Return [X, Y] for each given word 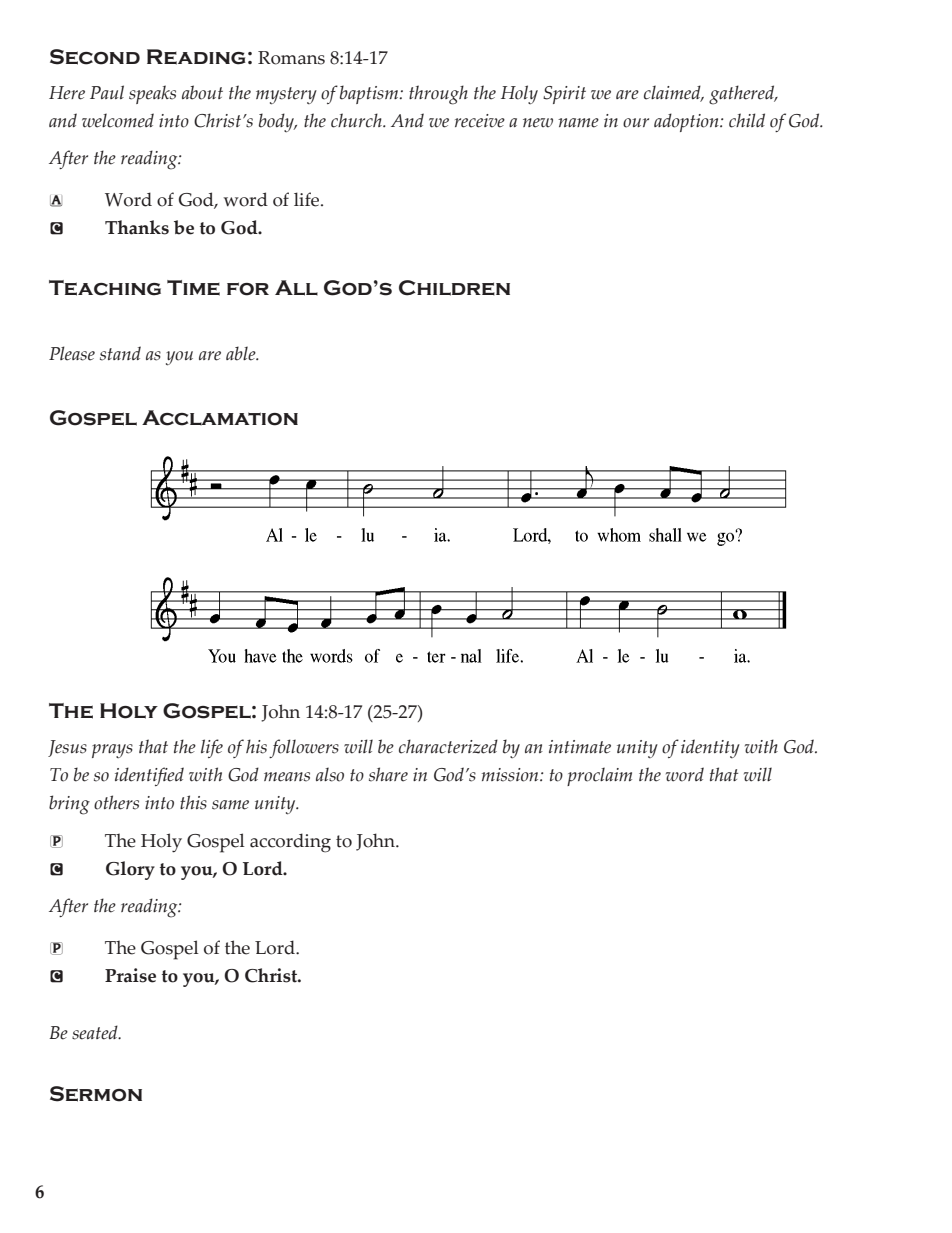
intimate [580, 747]
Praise [130, 975]
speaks [152, 94]
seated [96, 1032]
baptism [370, 94]
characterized [448, 746]
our [636, 123]
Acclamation [220, 418]
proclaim [599, 776]
